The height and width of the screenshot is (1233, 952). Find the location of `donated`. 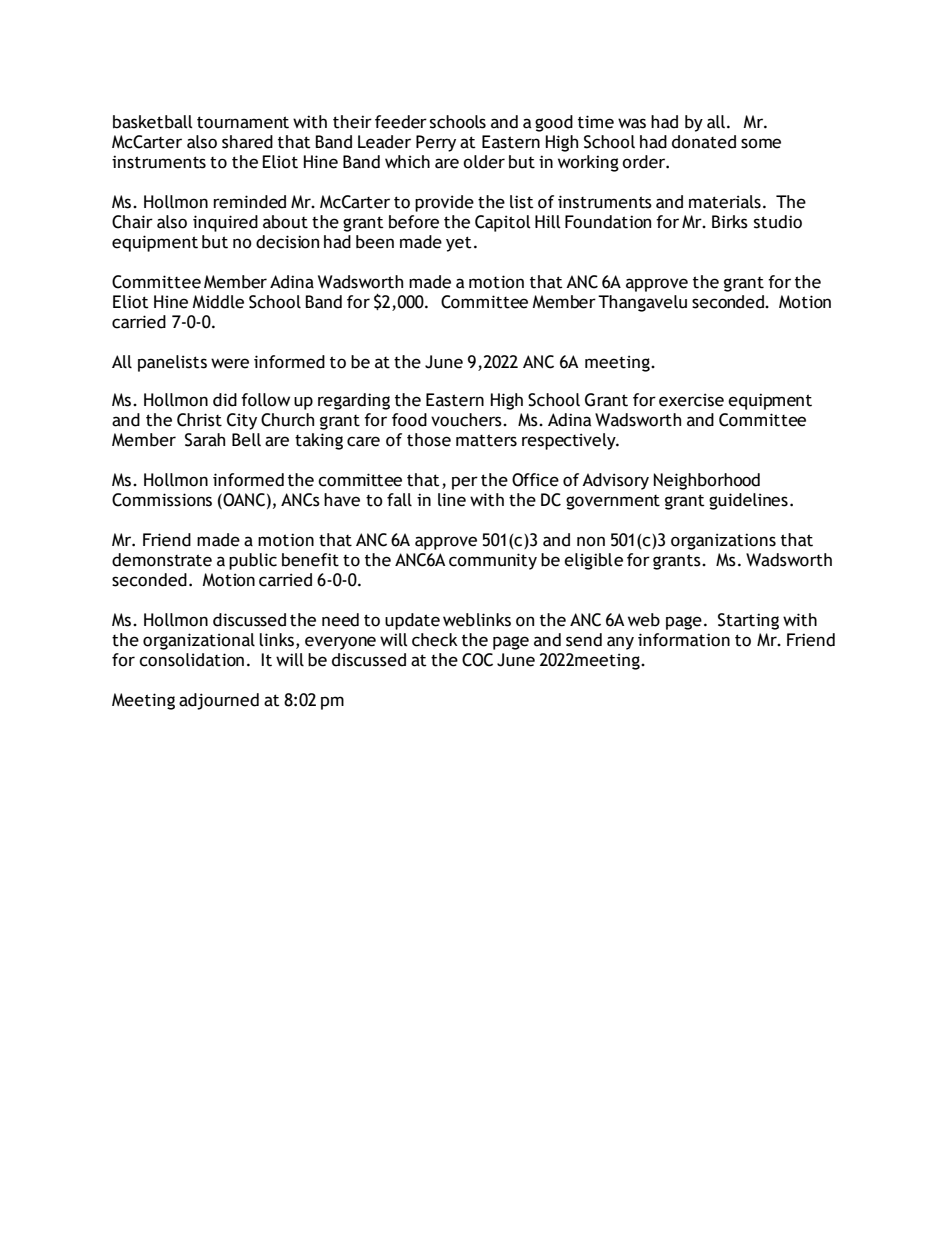

donated is located at coordinates (704, 142).
